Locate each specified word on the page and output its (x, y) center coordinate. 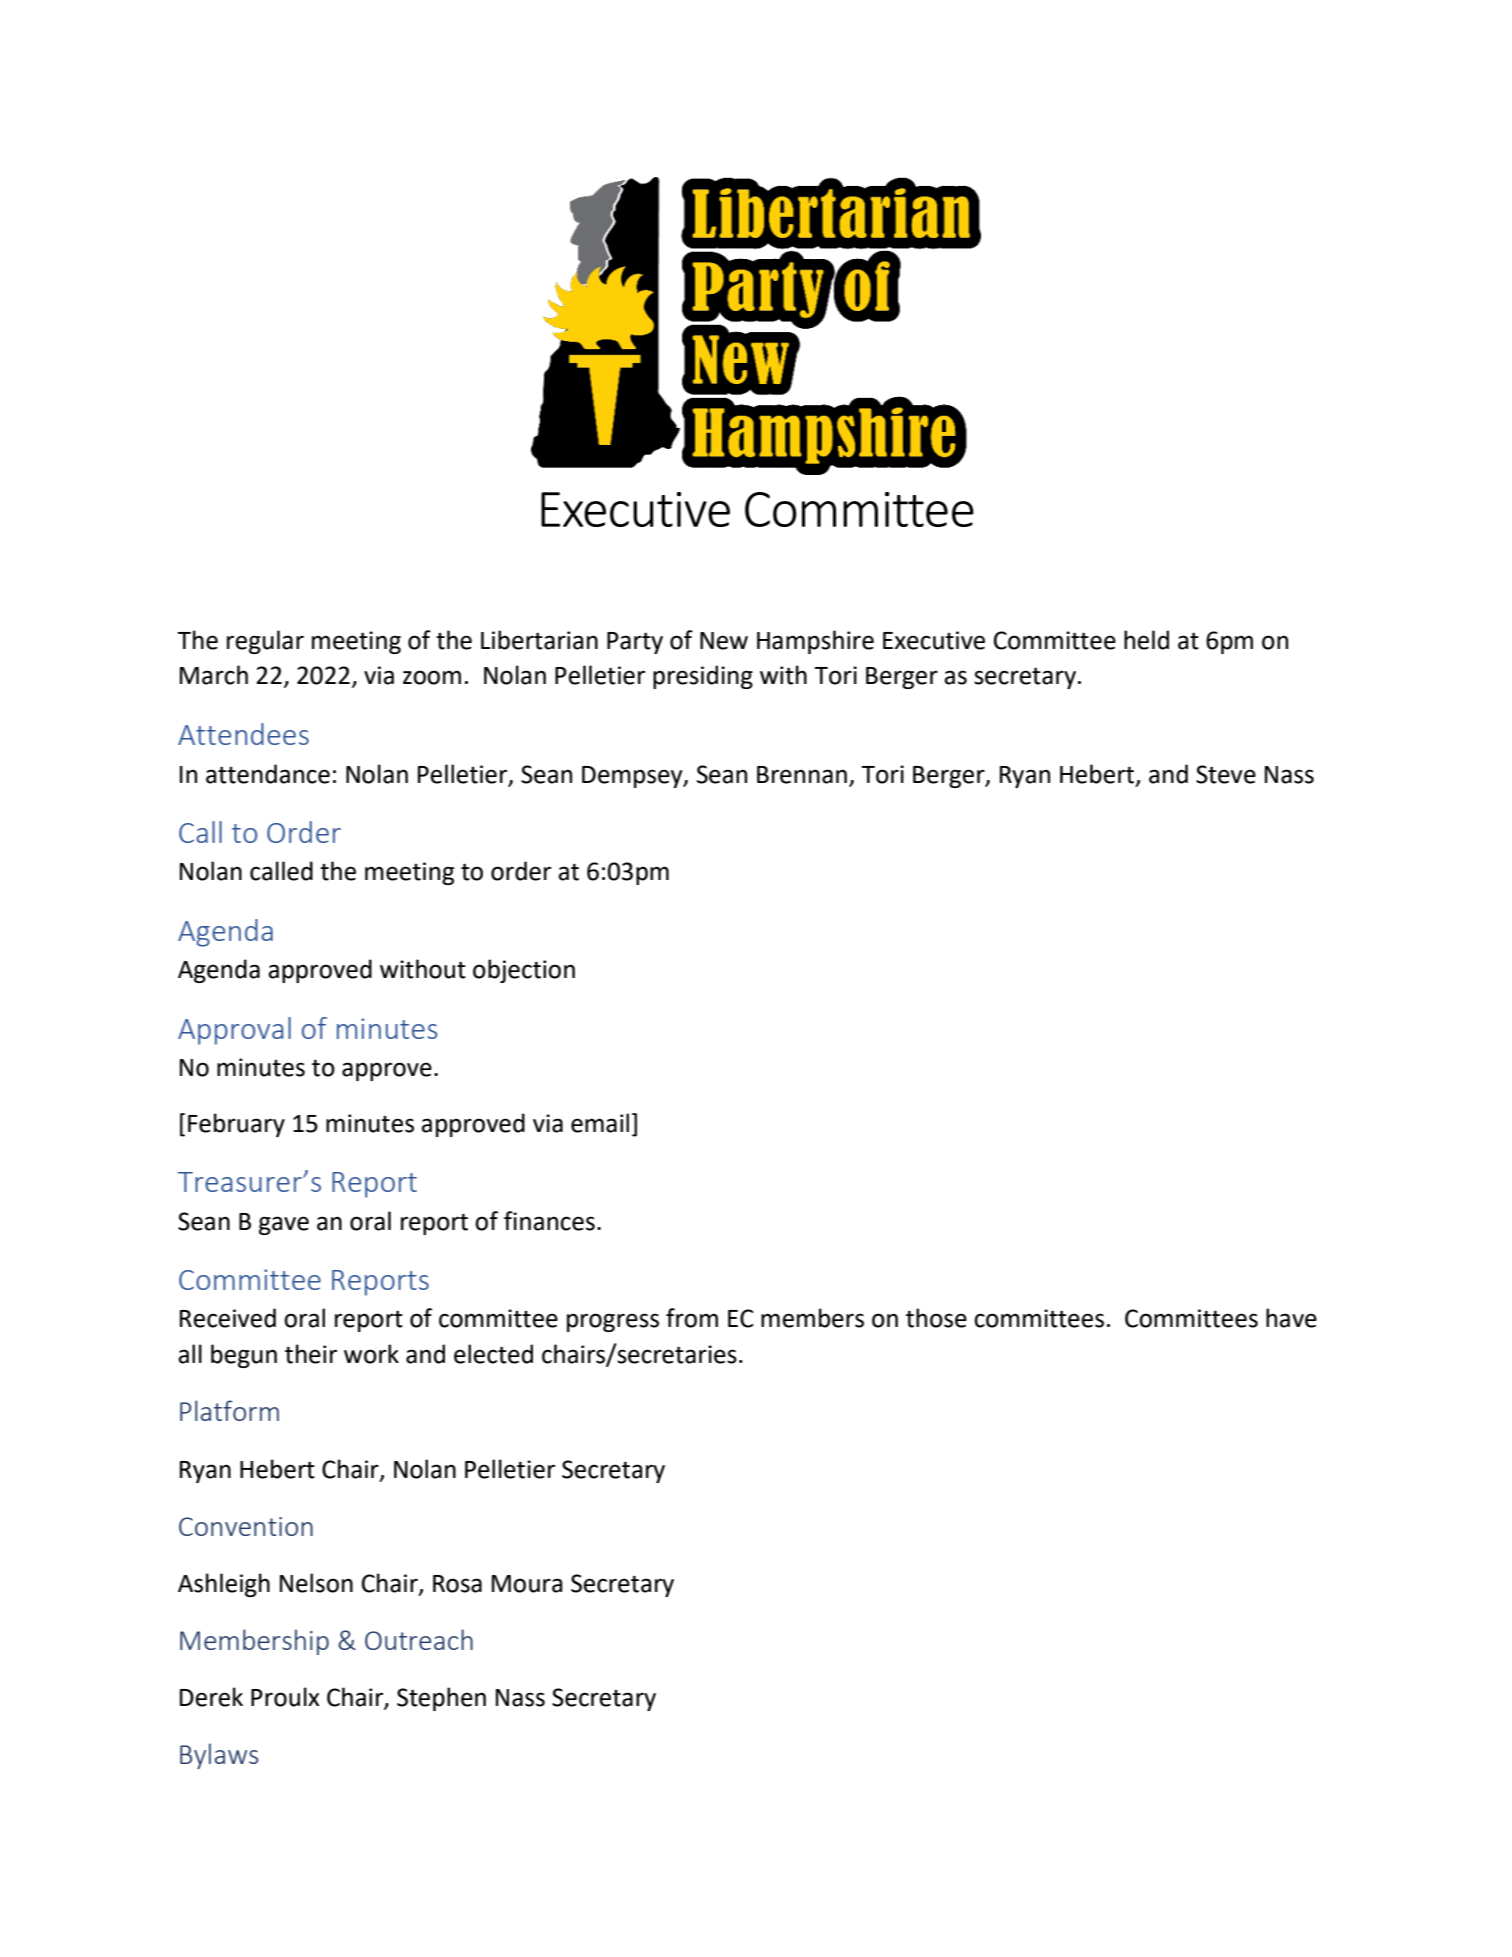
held (1146, 640)
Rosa (457, 1584)
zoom (432, 677)
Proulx (285, 1697)
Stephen (441, 1699)
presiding (703, 677)
